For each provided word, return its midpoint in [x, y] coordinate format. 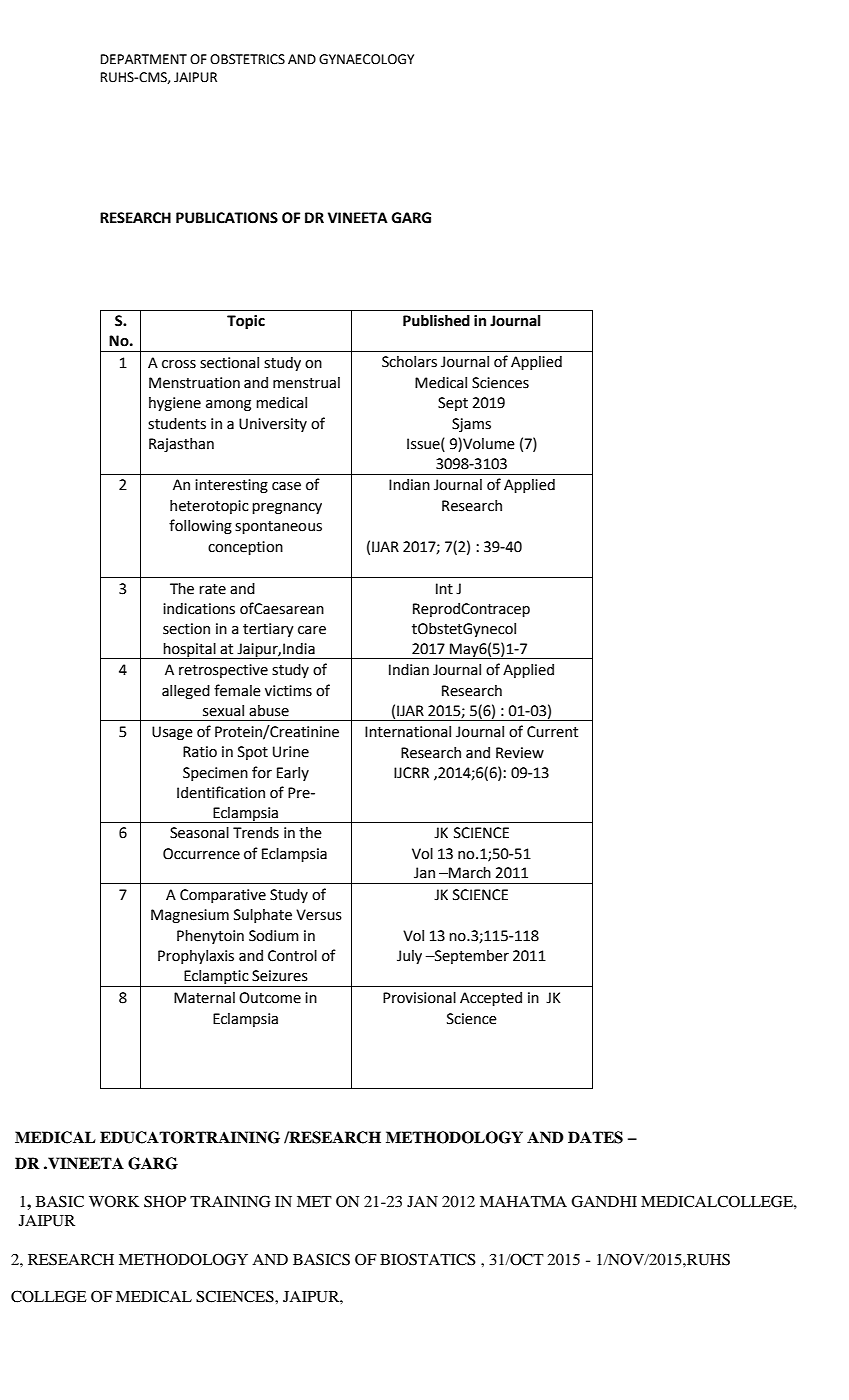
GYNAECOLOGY [366, 59]
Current [552, 732]
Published [436, 320]
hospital [190, 651]
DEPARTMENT [144, 59]
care [312, 630]
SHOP [165, 1201]
